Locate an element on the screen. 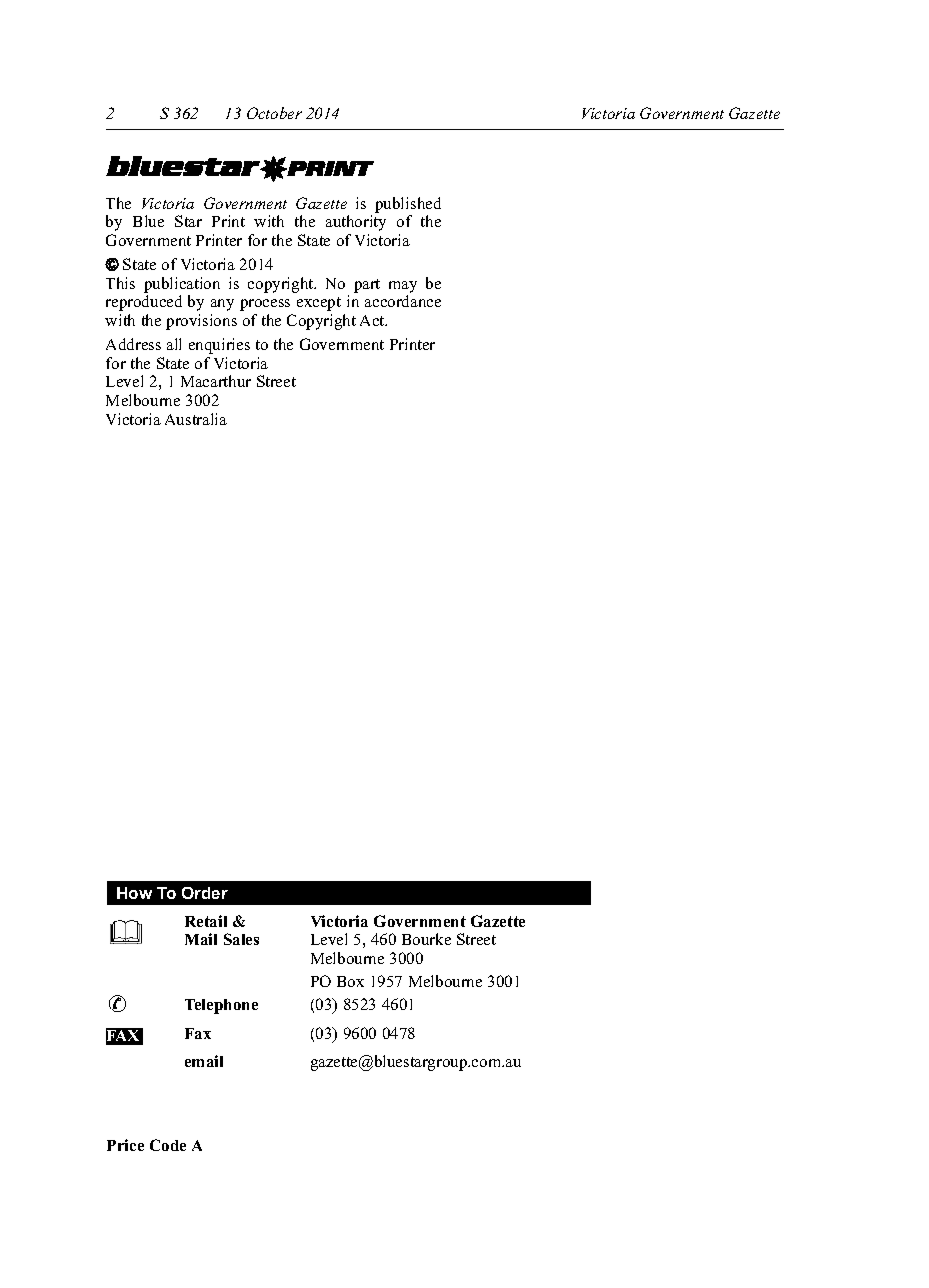  How is located at coordinates (134, 893).
